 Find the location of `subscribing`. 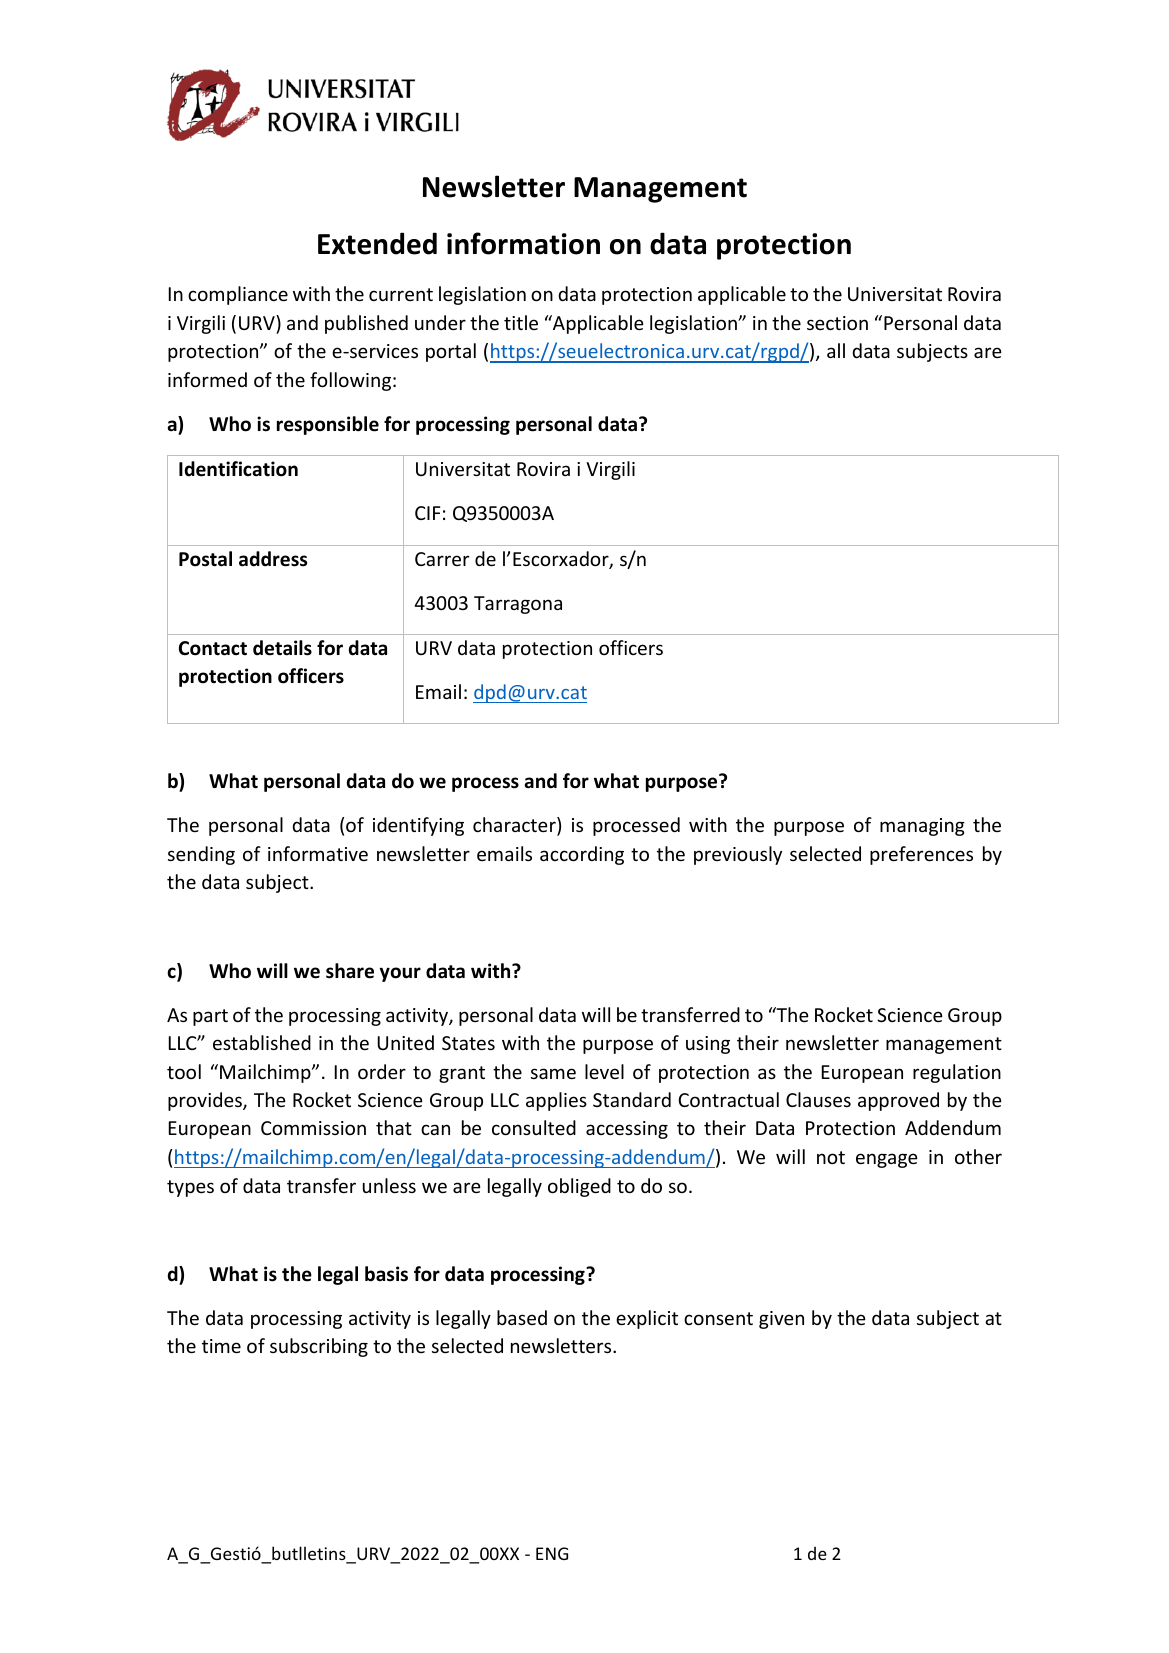

subscribing is located at coordinates (319, 1347).
